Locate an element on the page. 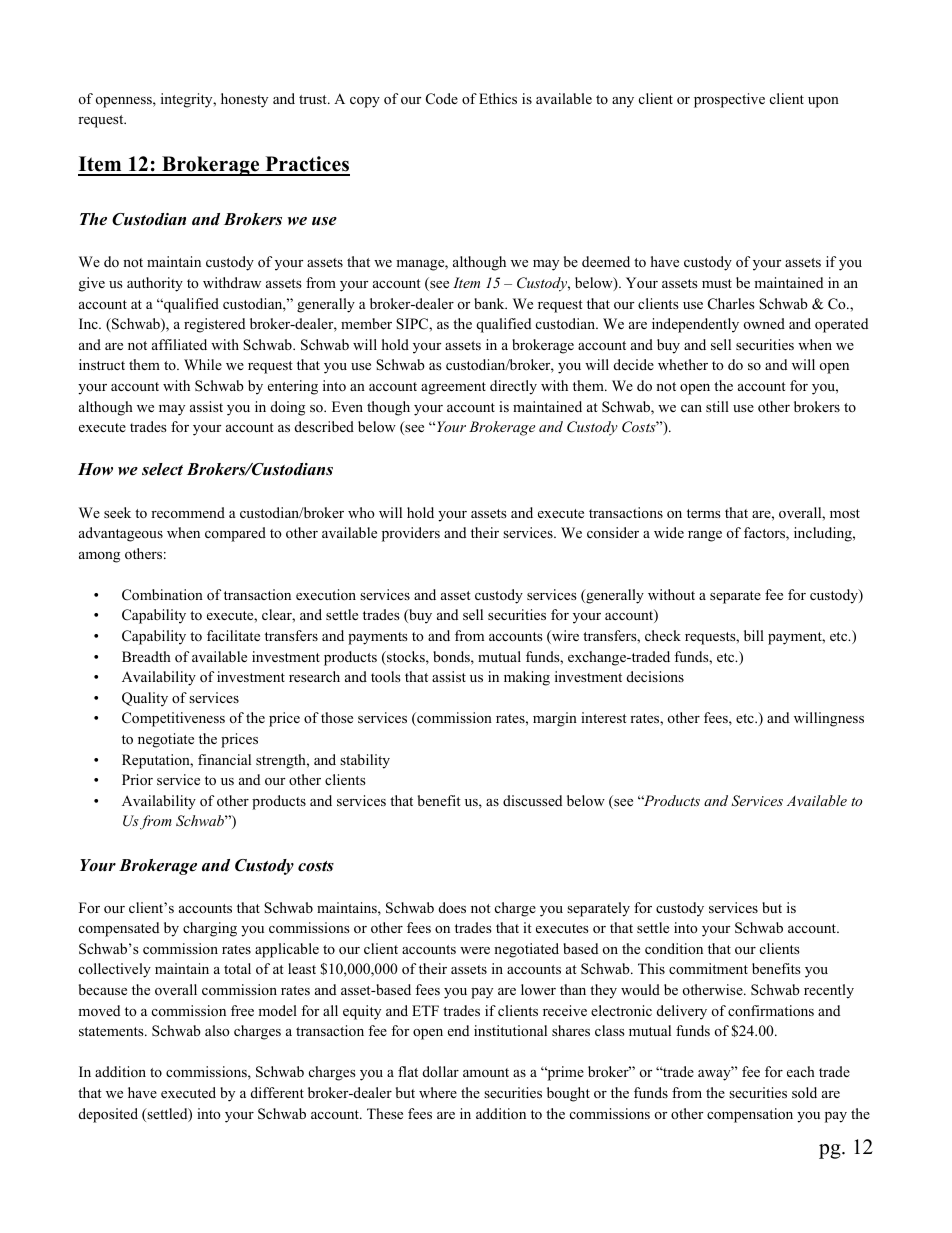  honesty is located at coordinates (244, 100).
